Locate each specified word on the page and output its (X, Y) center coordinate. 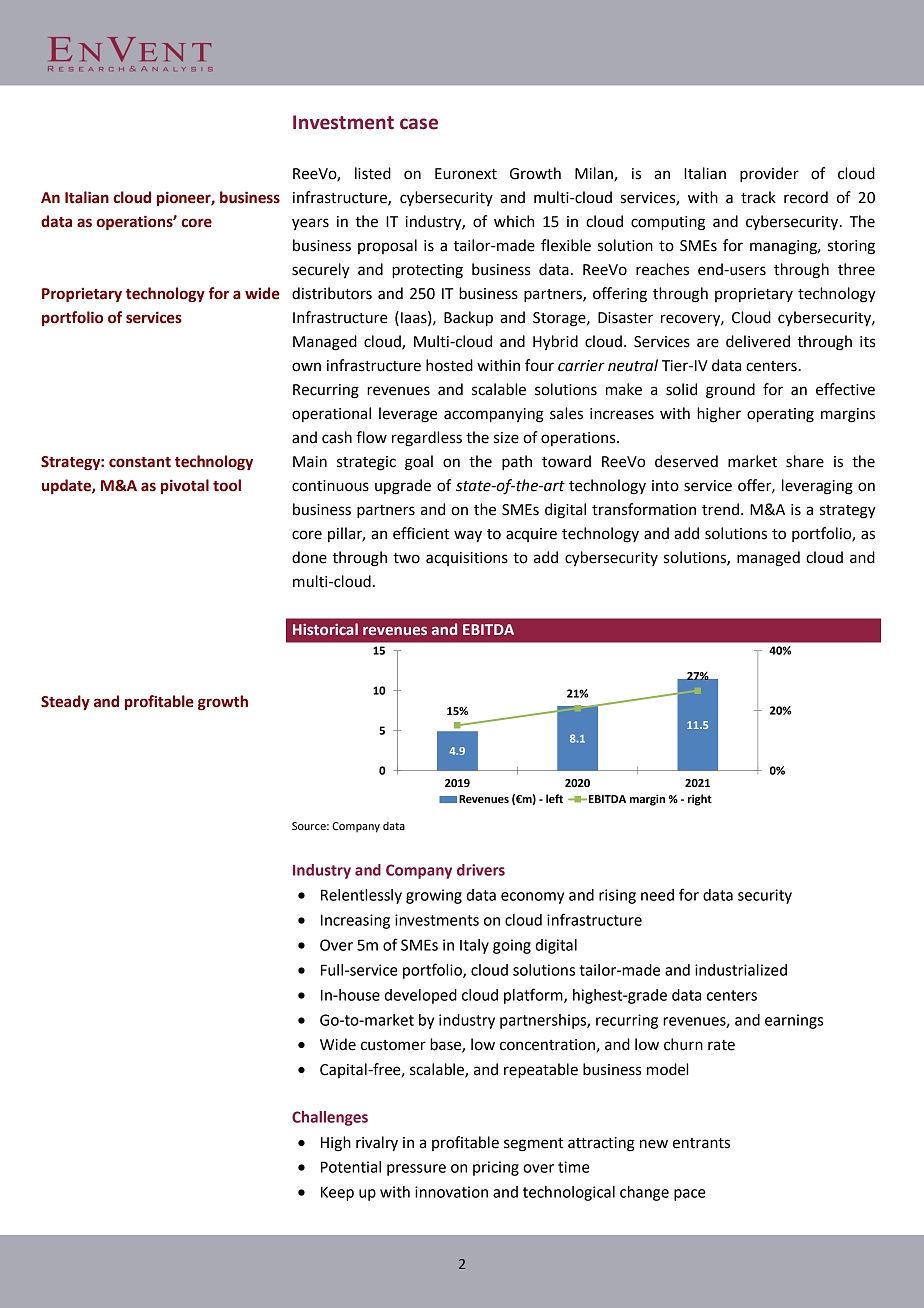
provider (769, 175)
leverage (408, 415)
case (419, 124)
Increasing (355, 921)
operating (780, 415)
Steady (65, 702)
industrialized (741, 970)
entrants (701, 1143)
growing (434, 896)
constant (140, 462)
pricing (496, 1168)
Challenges (330, 1118)
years (310, 224)
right (700, 800)
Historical (325, 629)
